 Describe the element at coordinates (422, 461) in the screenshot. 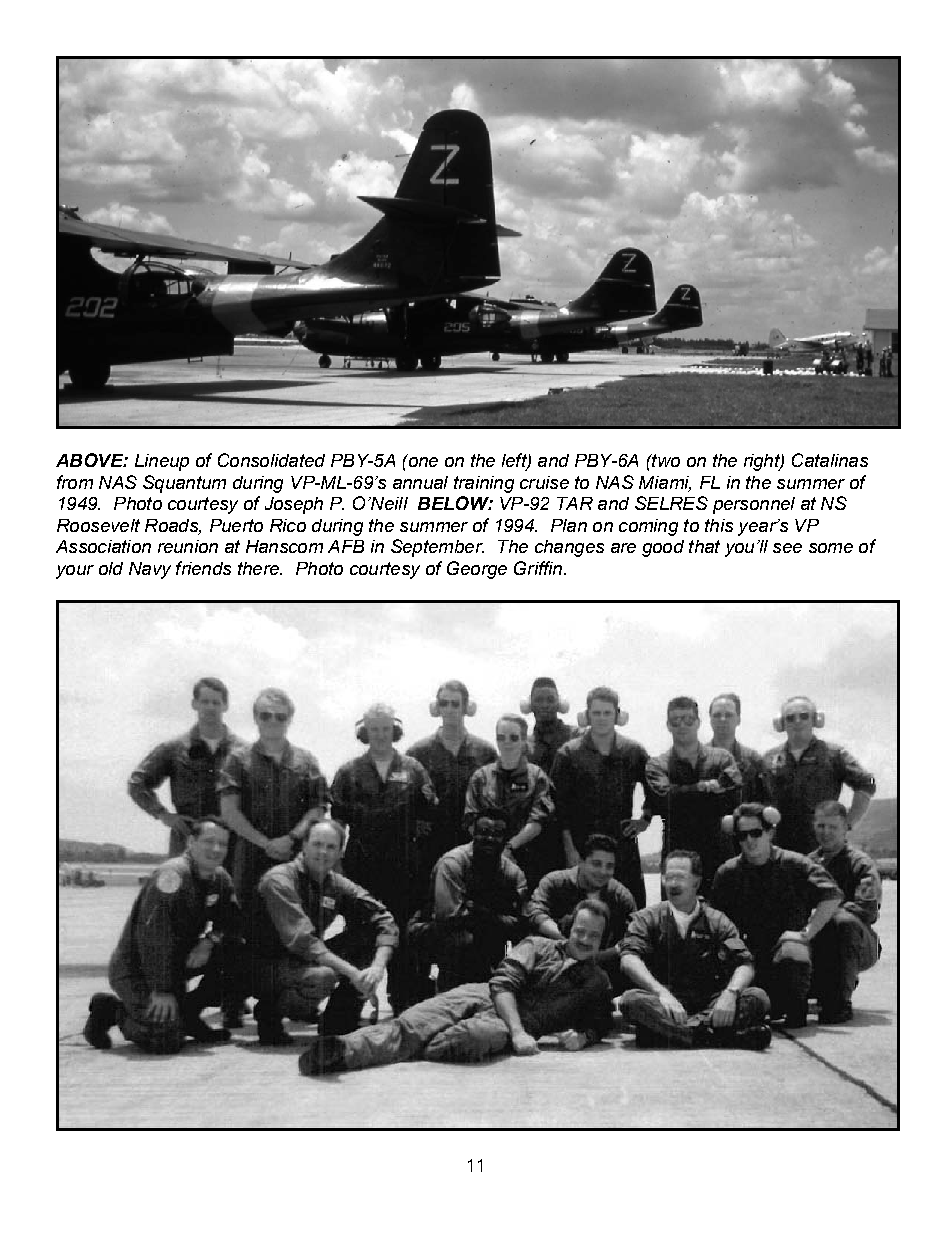

I see `one` at that location.
